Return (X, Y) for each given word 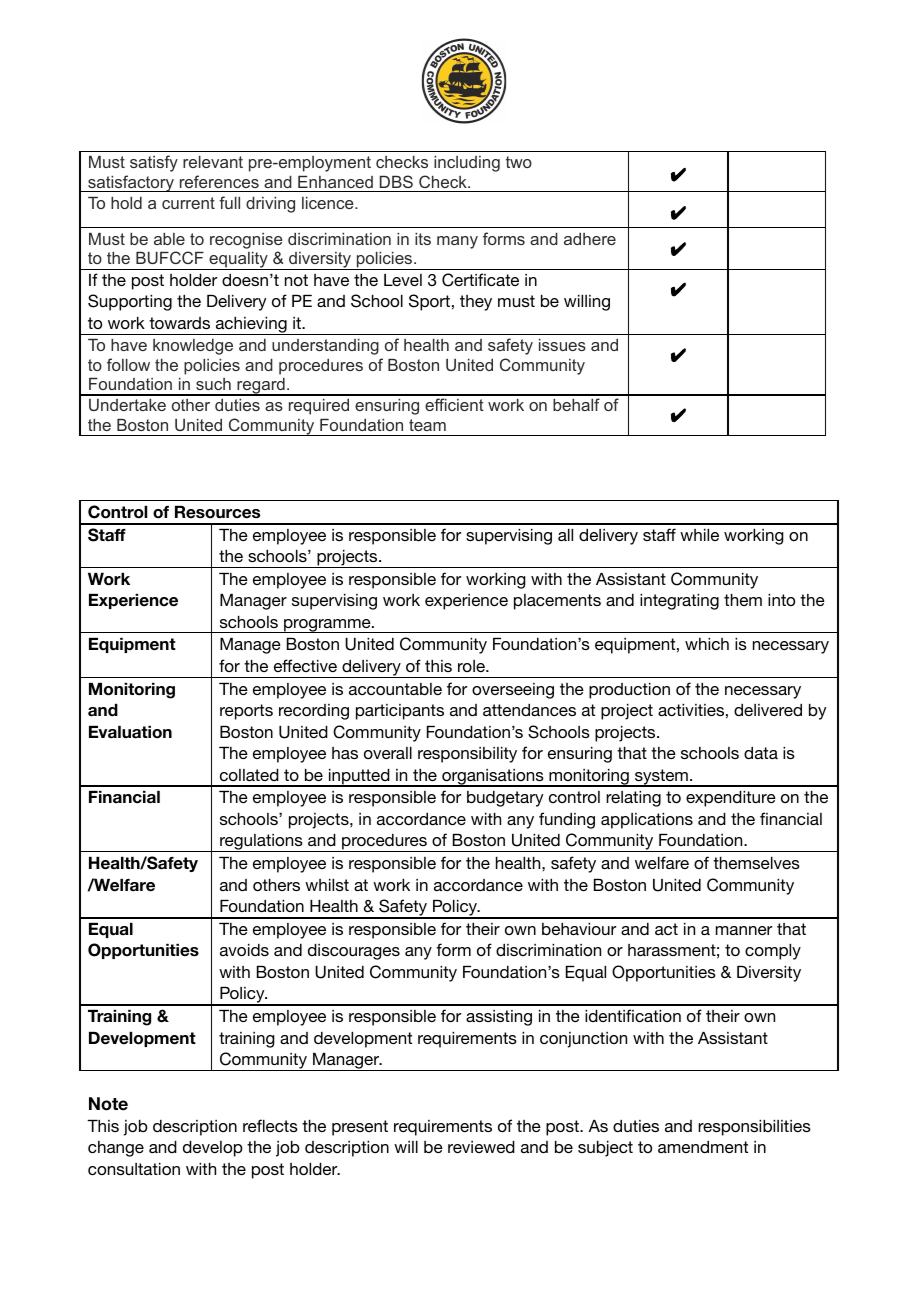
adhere (590, 239)
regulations (261, 843)
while (699, 535)
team (427, 425)
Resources (217, 512)
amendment (703, 1147)
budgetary (505, 799)
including (467, 164)
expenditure (731, 799)
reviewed (481, 1147)
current (188, 203)
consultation (134, 1169)
